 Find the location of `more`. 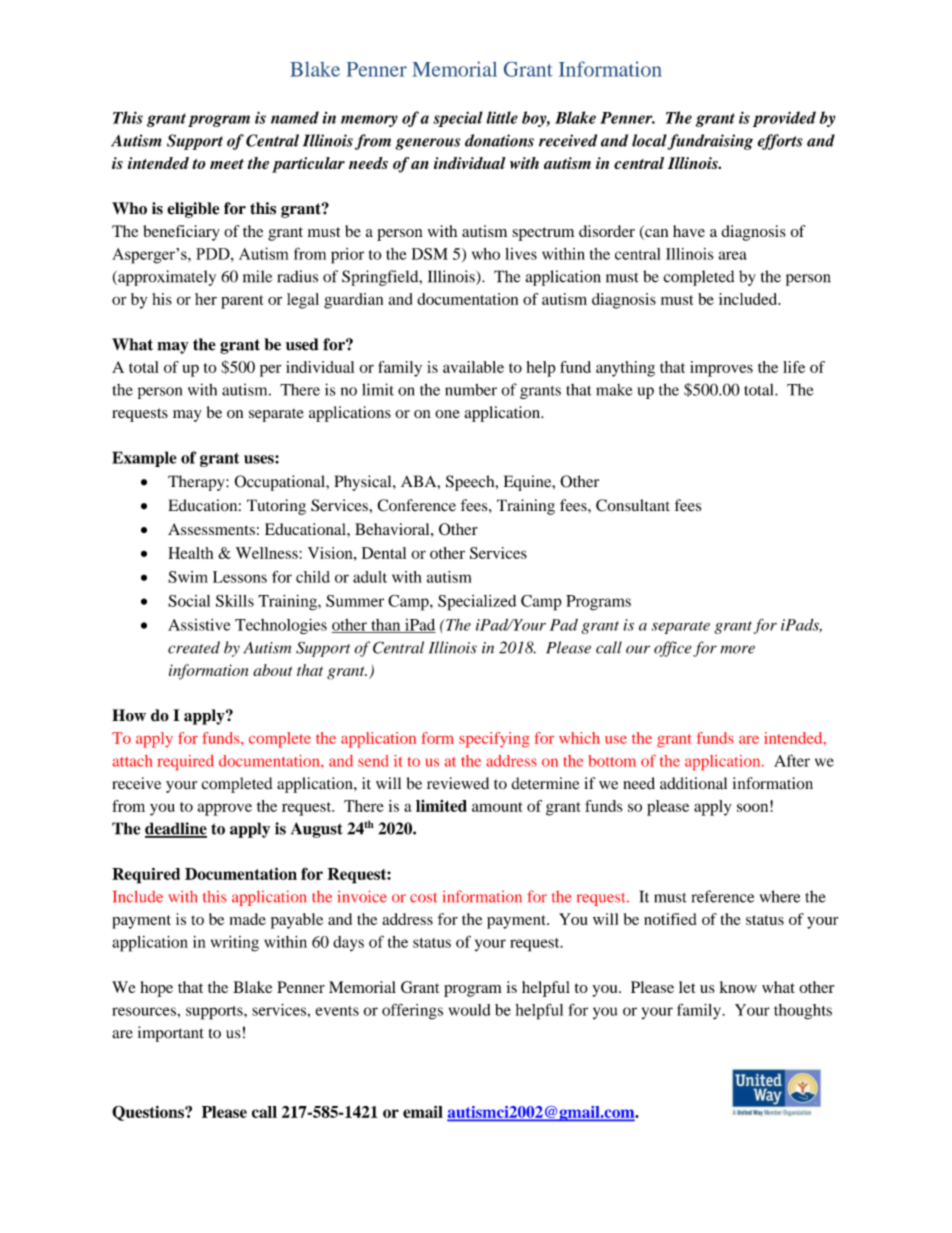

more is located at coordinates (737, 649).
